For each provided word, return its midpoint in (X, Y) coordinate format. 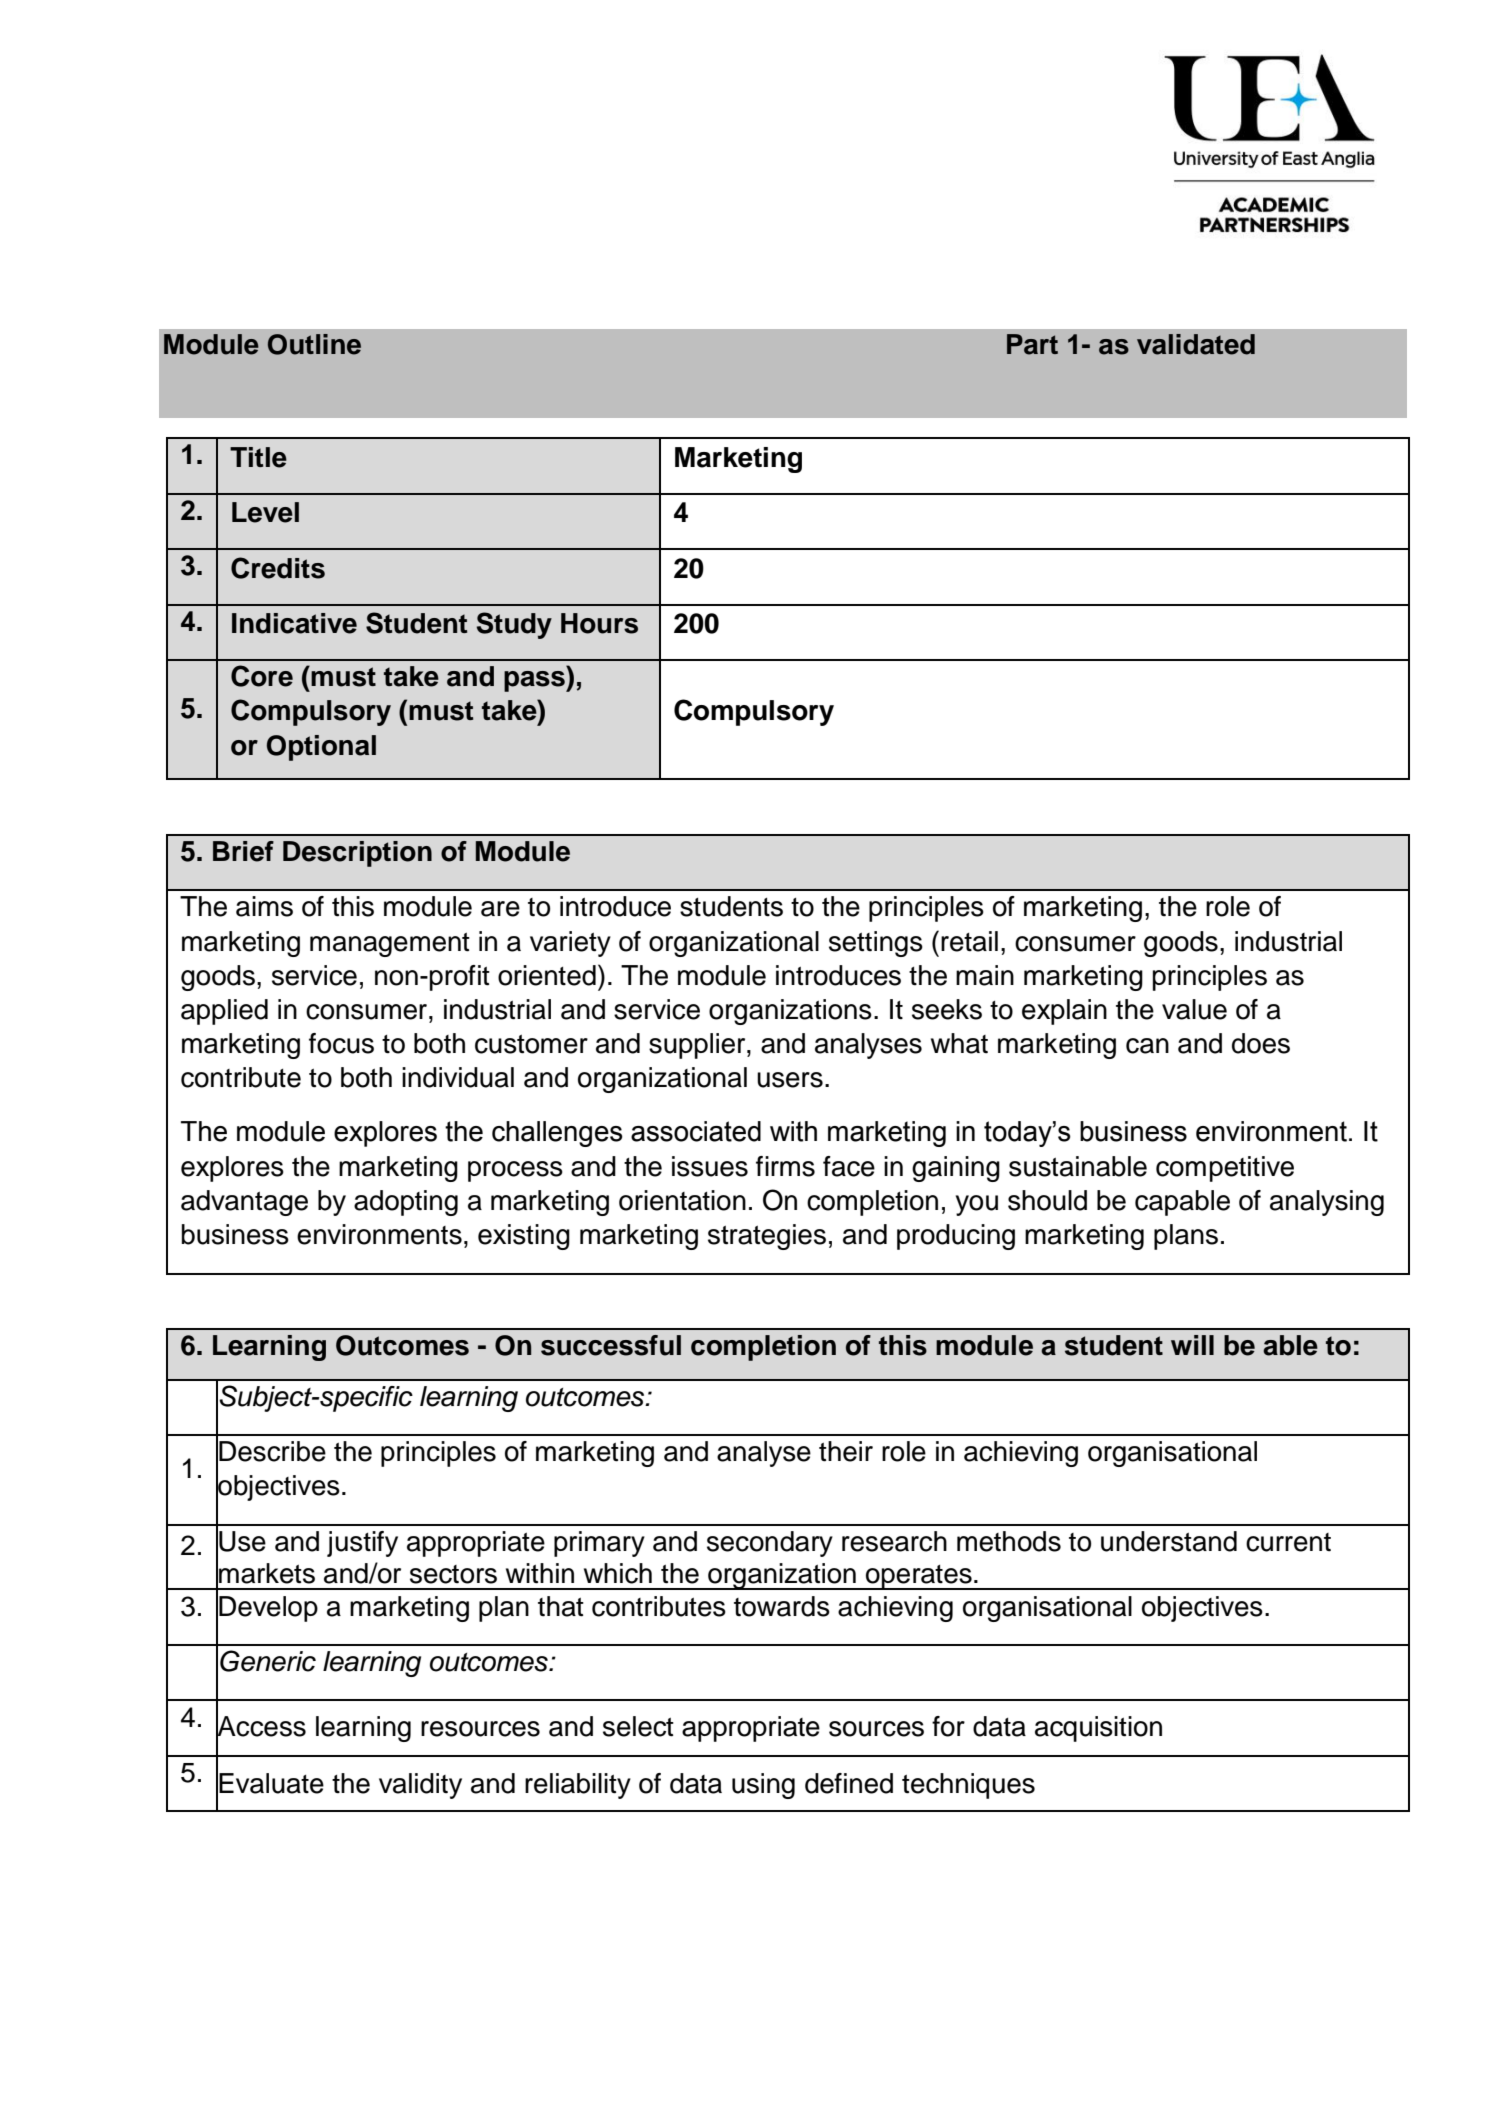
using (763, 1786)
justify (362, 1544)
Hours (599, 623)
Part (1032, 344)
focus (341, 1043)
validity (420, 1786)
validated (1196, 344)
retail (969, 941)
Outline (314, 344)
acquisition (1098, 1729)
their (846, 1451)
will (1192, 1345)
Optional (321, 748)
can (1147, 1046)
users (790, 1080)
